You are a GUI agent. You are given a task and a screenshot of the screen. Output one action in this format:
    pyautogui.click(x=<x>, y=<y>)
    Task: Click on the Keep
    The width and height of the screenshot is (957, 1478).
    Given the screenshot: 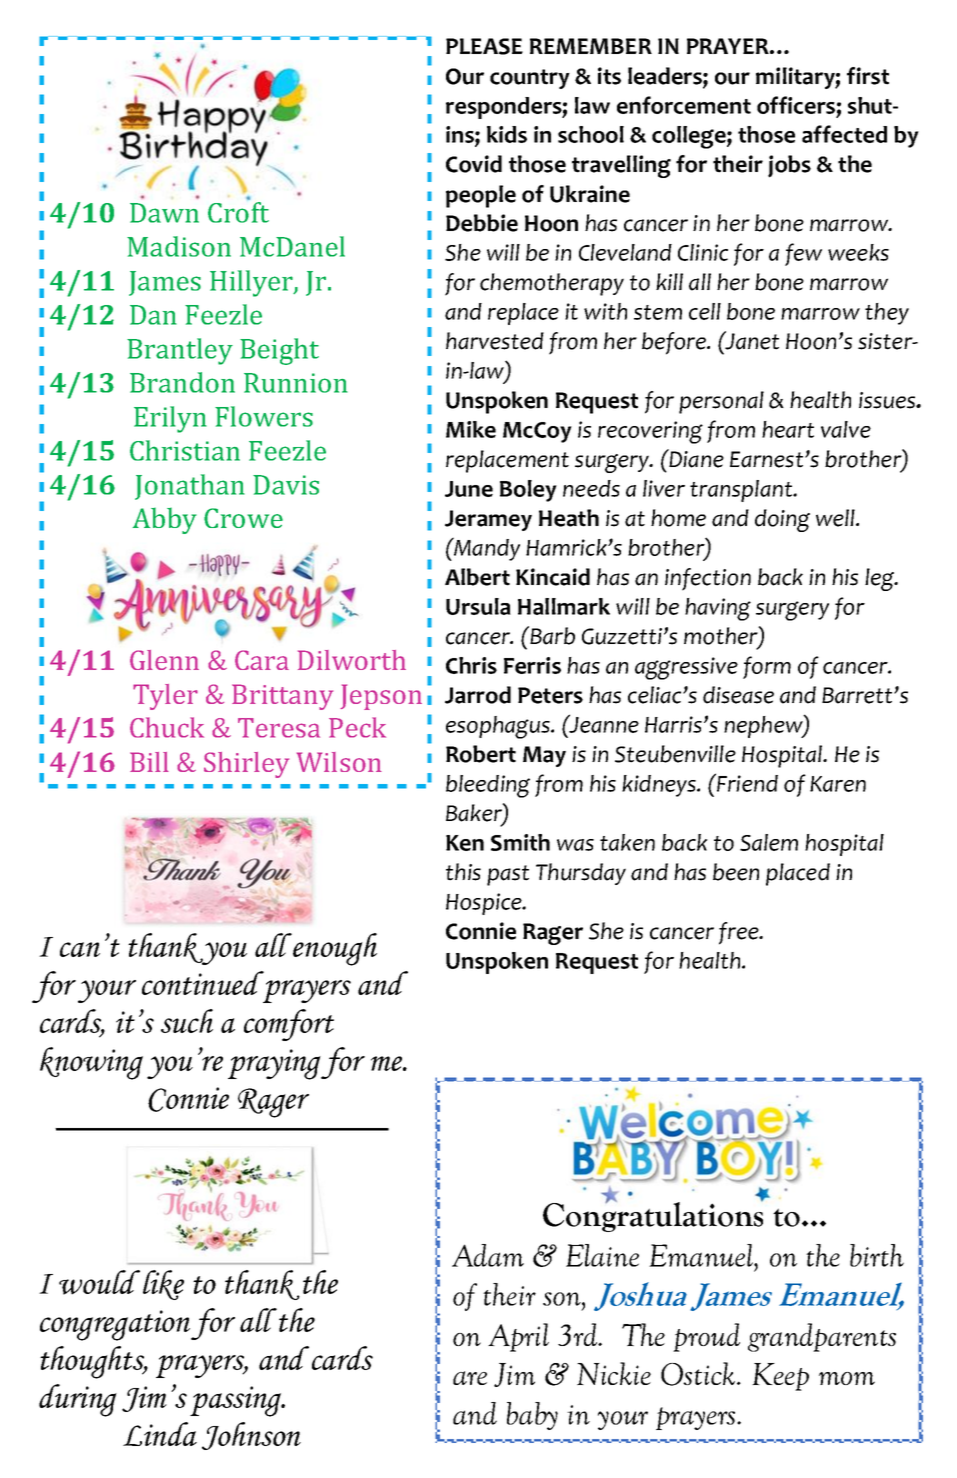 What is the action you would take?
    pyautogui.click(x=780, y=1377)
